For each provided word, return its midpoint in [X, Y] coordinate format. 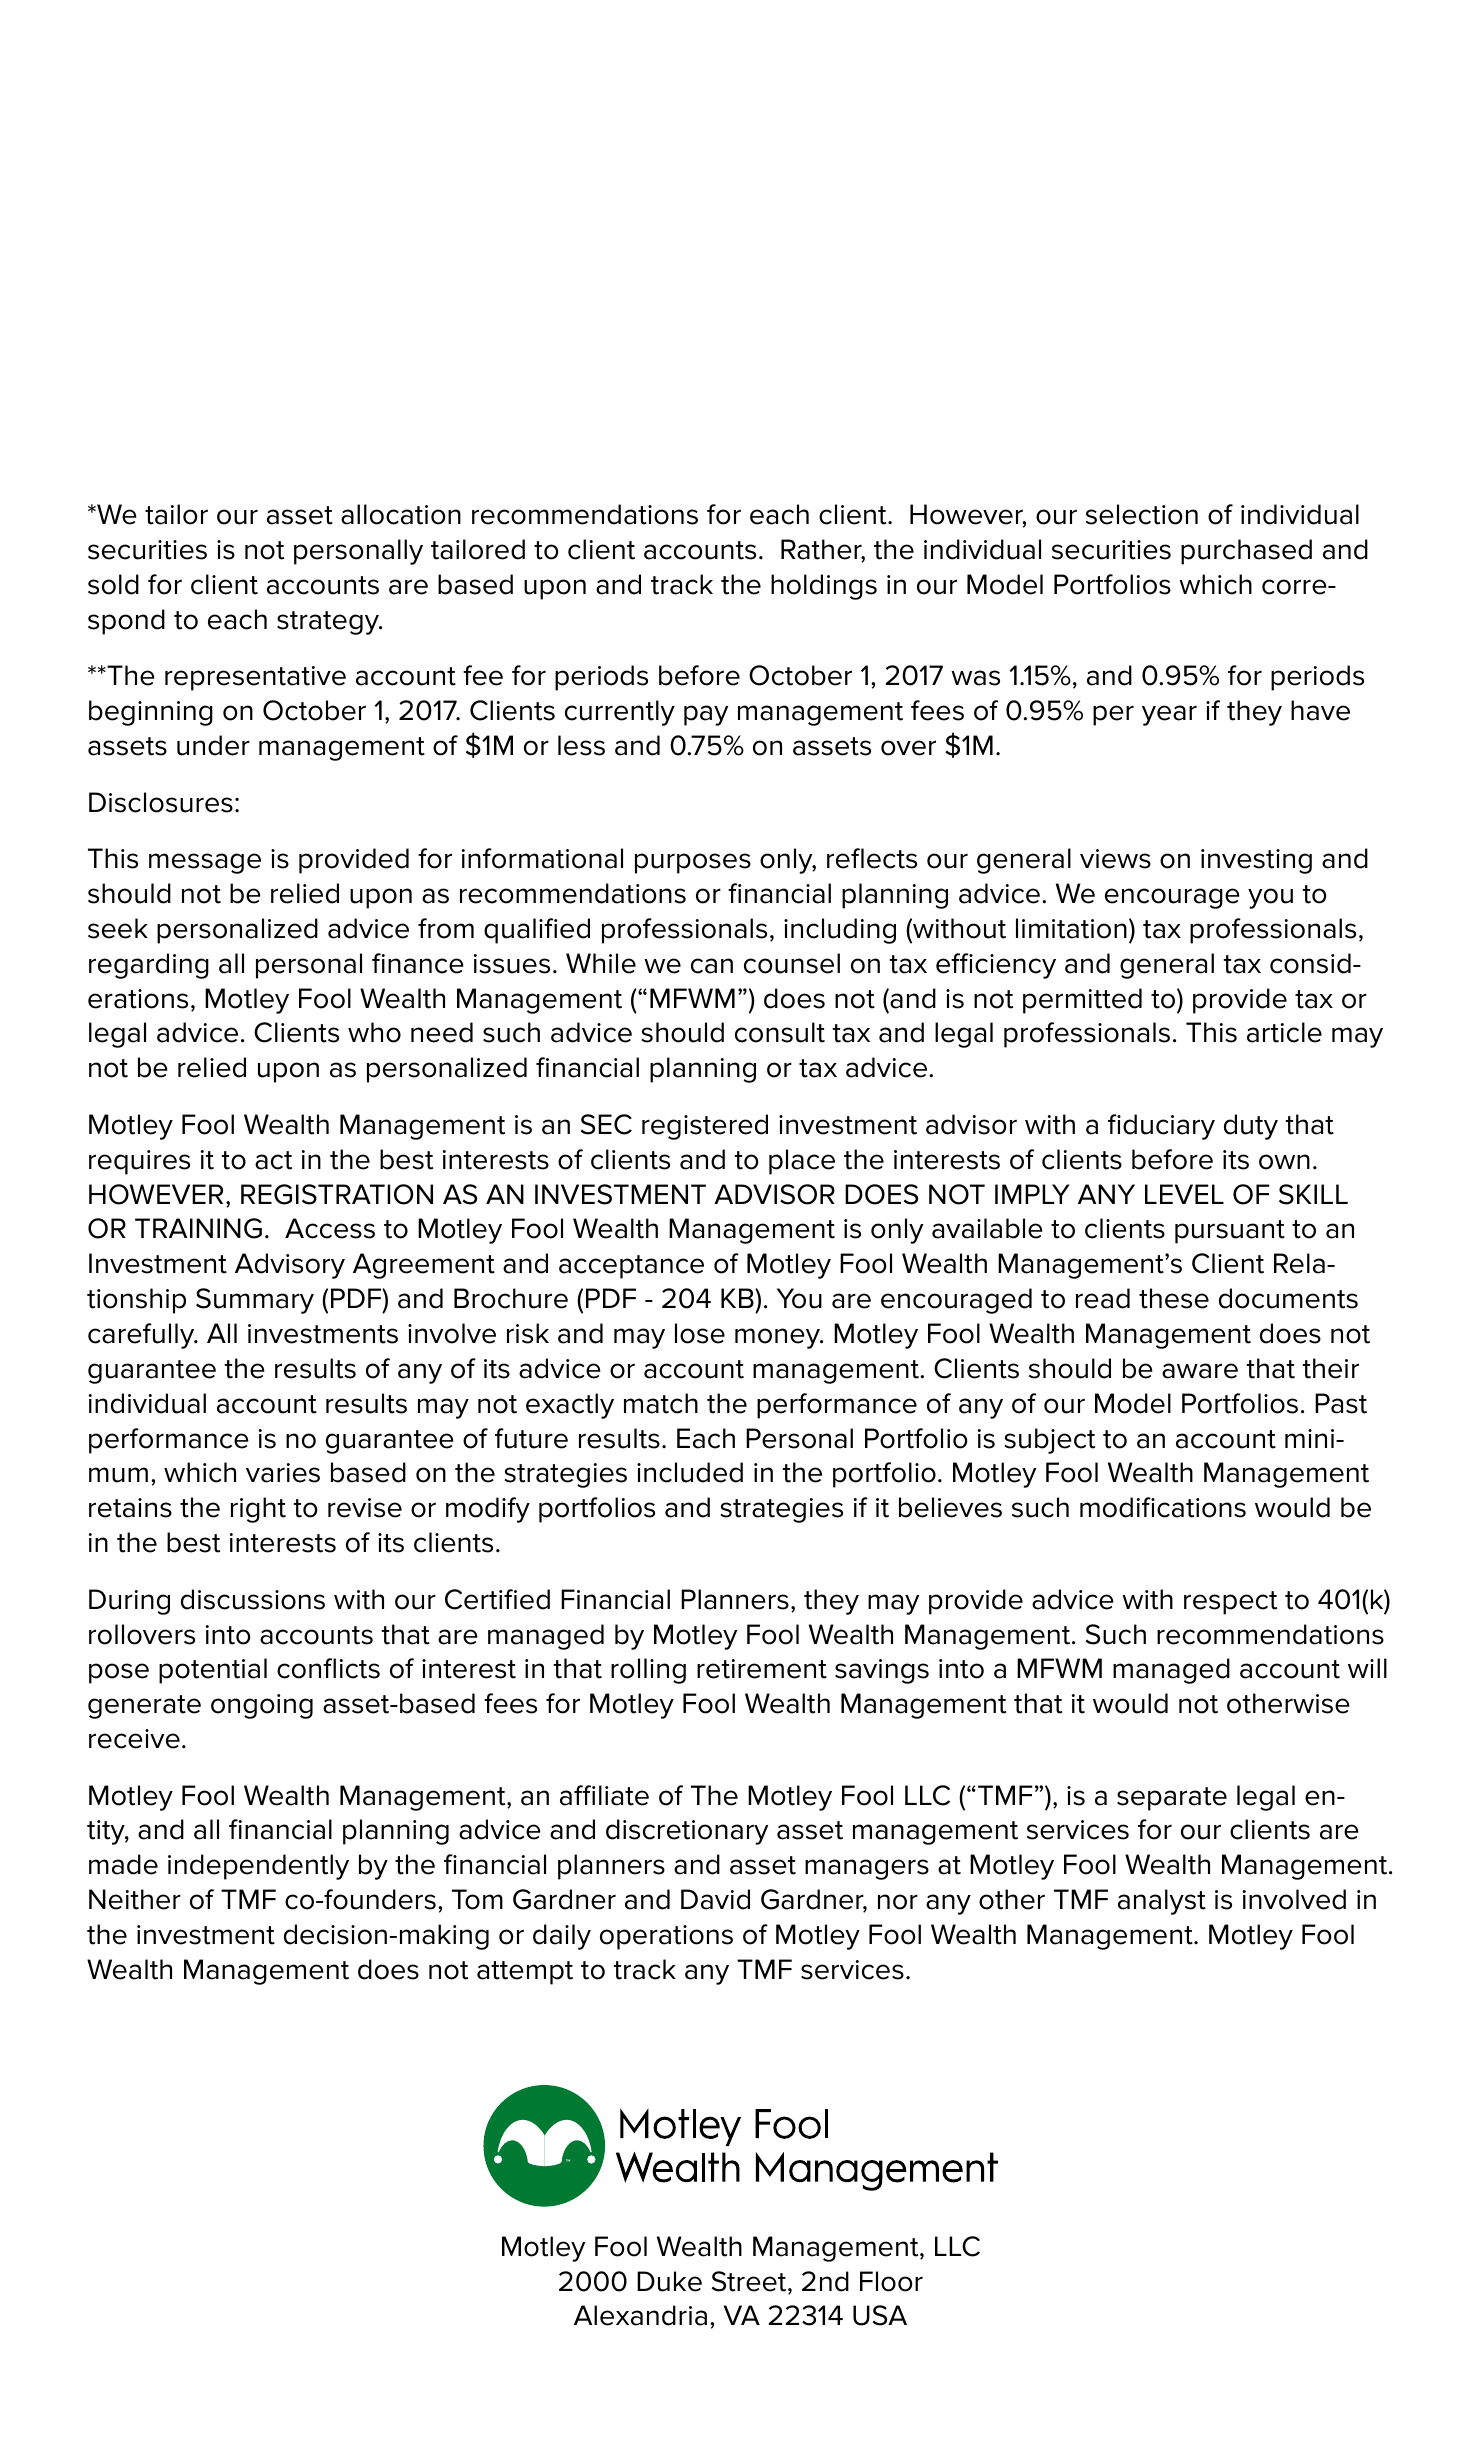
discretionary [687, 1832]
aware [1200, 1371]
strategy [329, 623]
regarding [149, 966]
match [661, 1403]
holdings [824, 587]
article [1284, 1032]
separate [1172, 1799]
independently [258, 1867]
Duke [669, 2281]
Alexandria [640, 2315]
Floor [891, 2281]
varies [283, 1473]
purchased [1246, 552]
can [712, 966]
